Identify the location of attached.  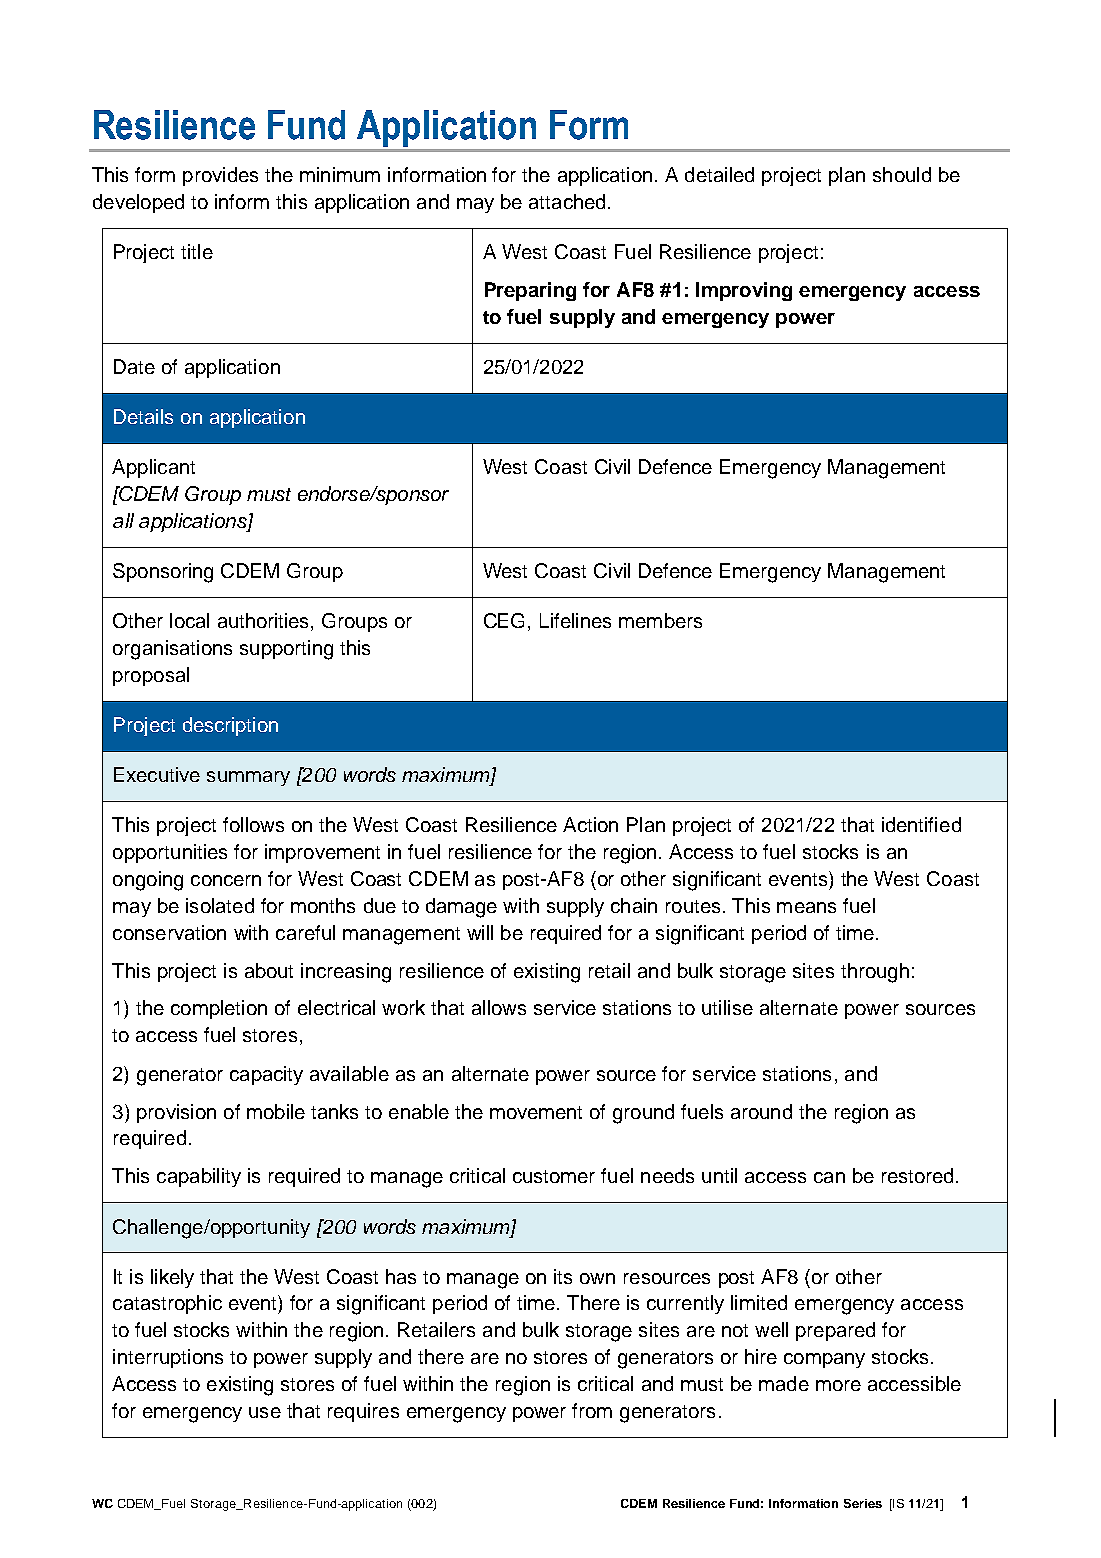
(567, 201).
